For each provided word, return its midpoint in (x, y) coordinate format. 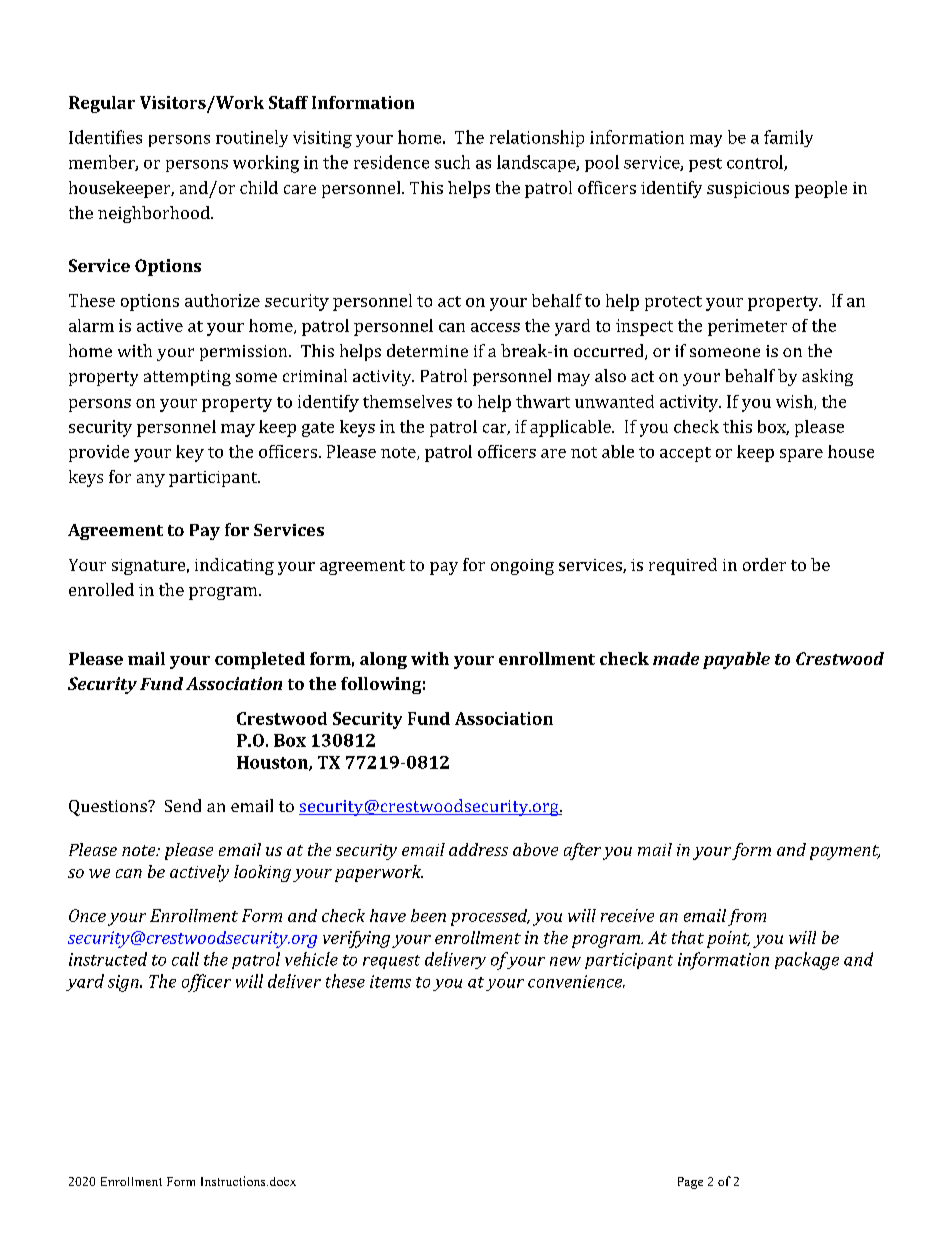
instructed (108, 959)
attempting (187, 378)
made (676, 658)
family (788, 138)
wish (795, 402)
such (452, 162)
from (747, 917)
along (383, 660)
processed (490, 917)
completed (260, 660)
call (185, 959)
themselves (407, 401)
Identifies (105, 137)
